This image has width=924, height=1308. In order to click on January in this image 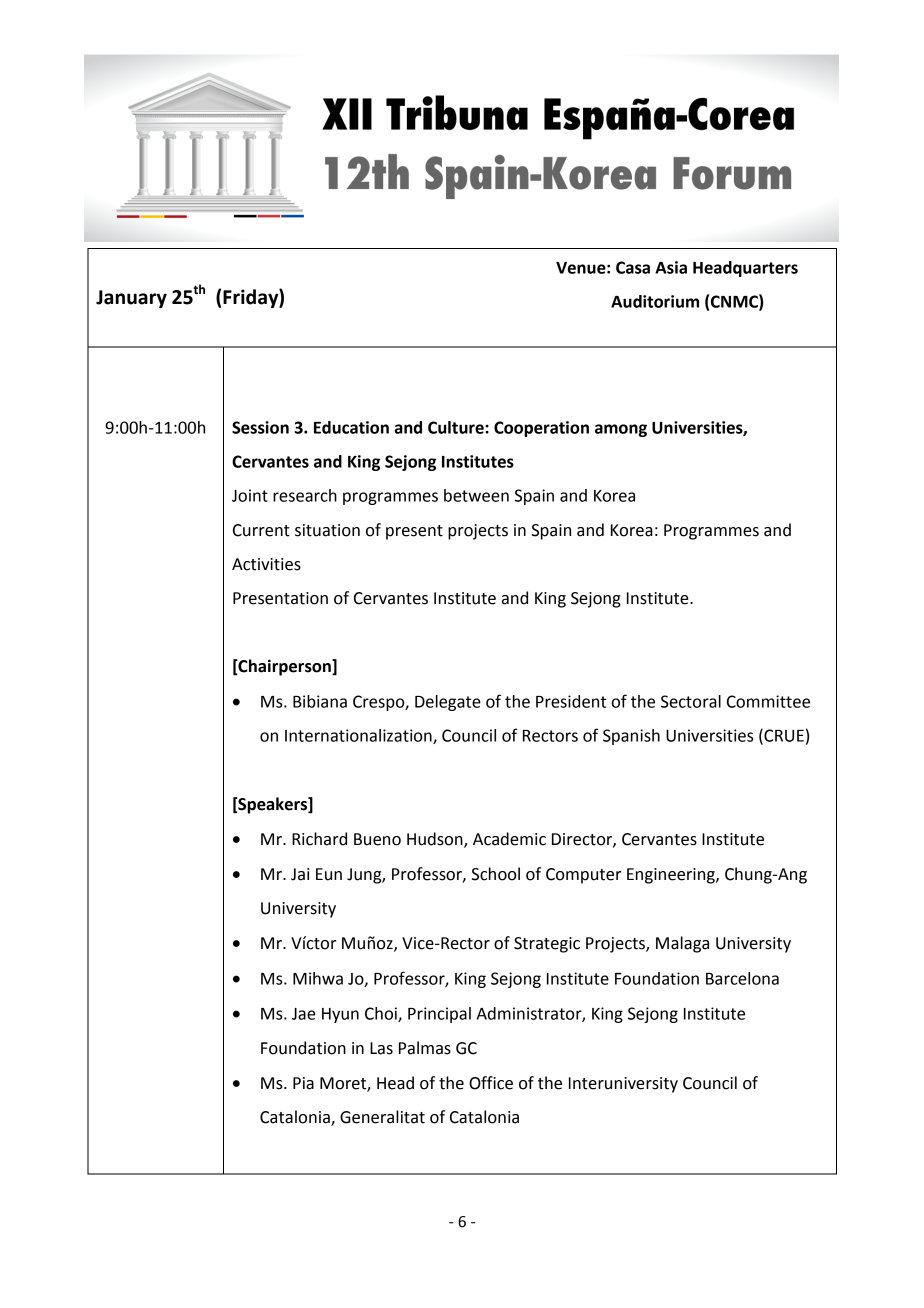, I will do `click(131, 299)`.
